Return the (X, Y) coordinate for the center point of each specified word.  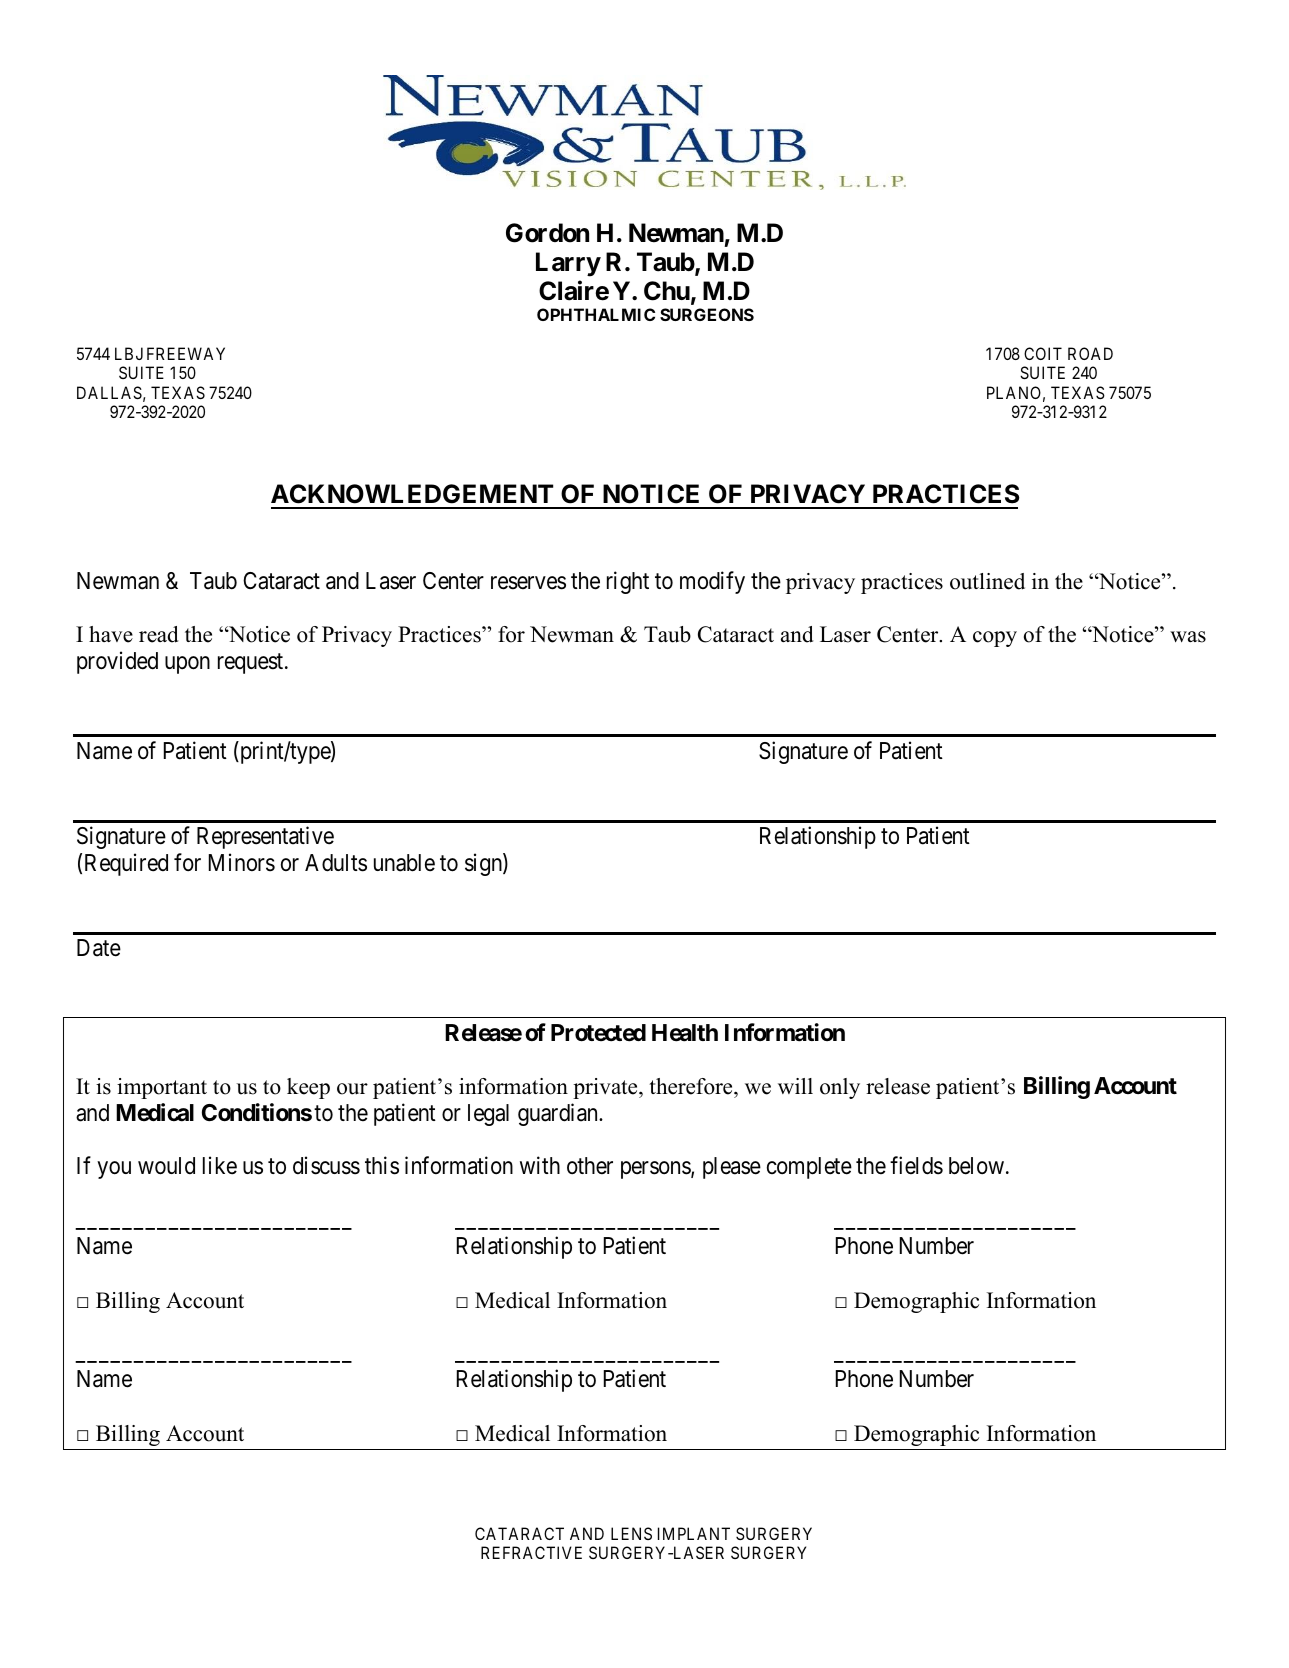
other (590, 1166)
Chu (667, 291)
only (840, 1088)
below (976, 1166)
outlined (987, 581)
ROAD (1090, 353)
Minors (242, 862)
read (158, 634)
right (628, 582)
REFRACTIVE (531, 1552)
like (220, 1165)
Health (685, 1033)
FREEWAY (186, 353)
